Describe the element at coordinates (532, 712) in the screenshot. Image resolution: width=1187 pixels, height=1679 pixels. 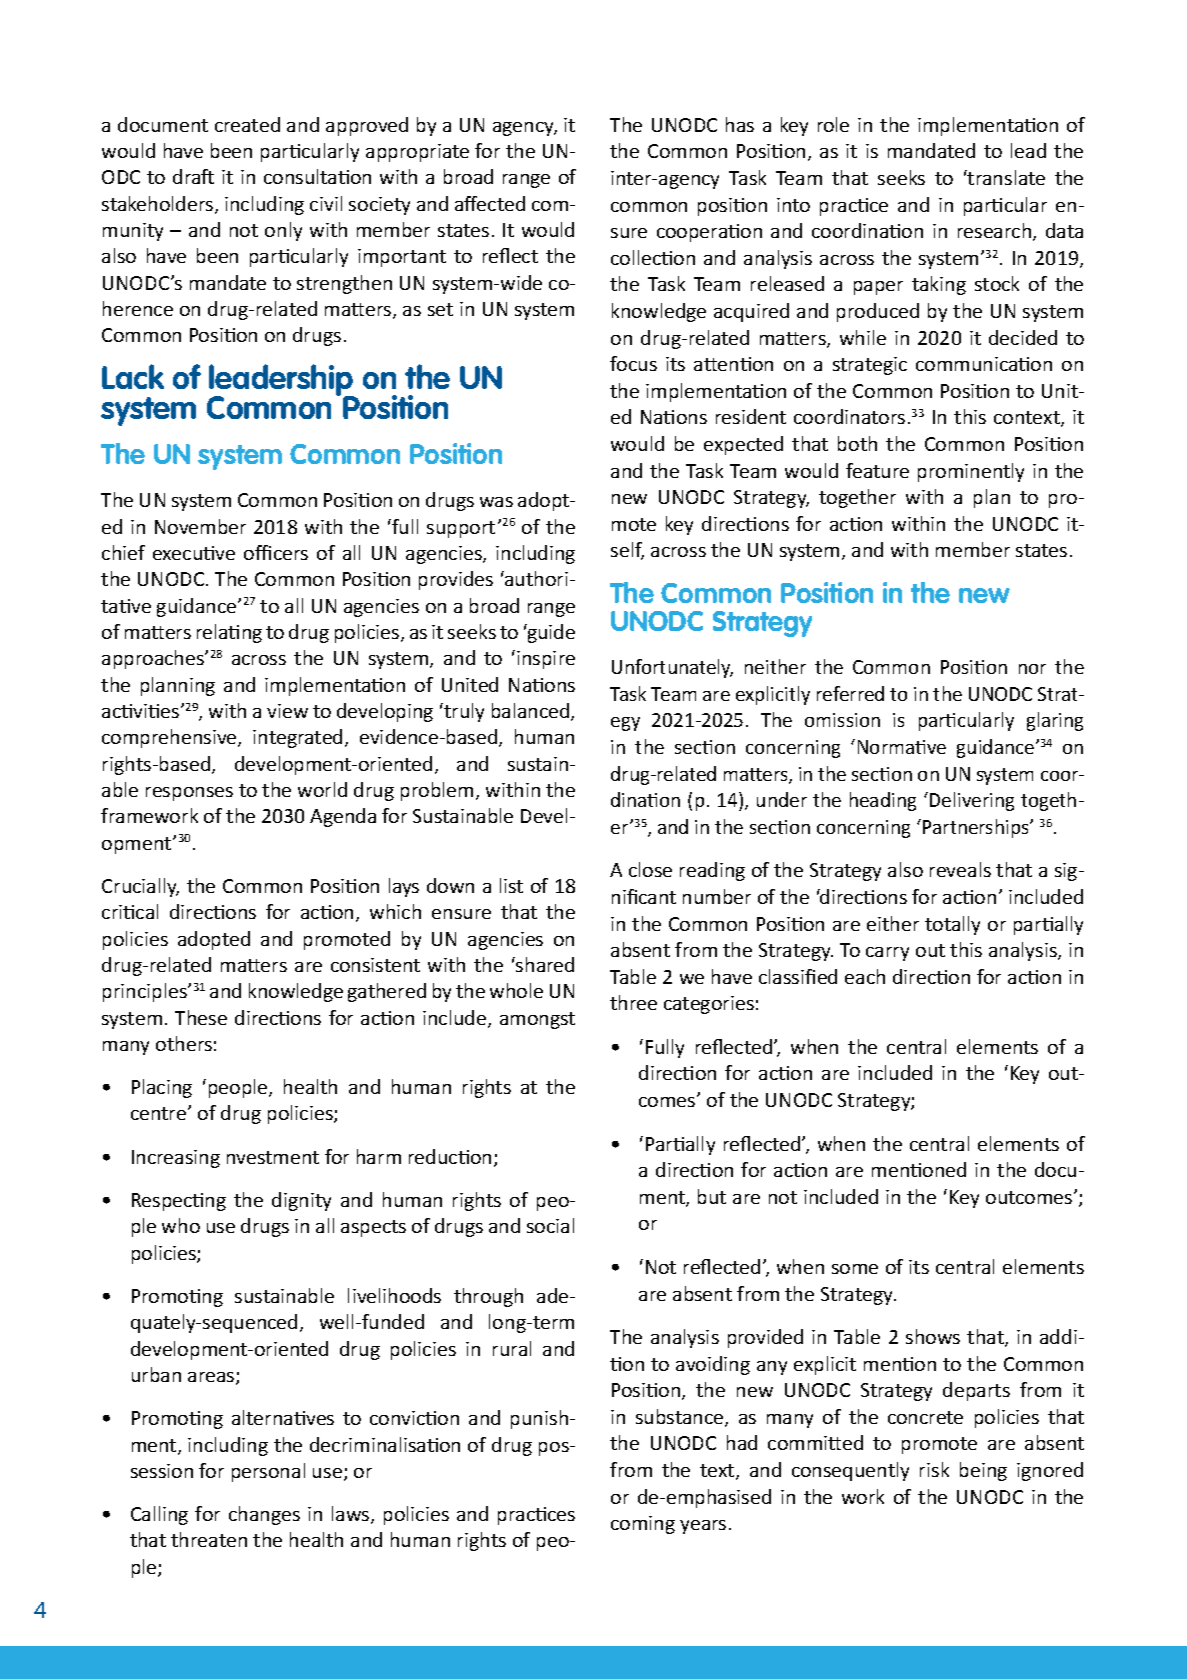
I see `balanced` at that location.
